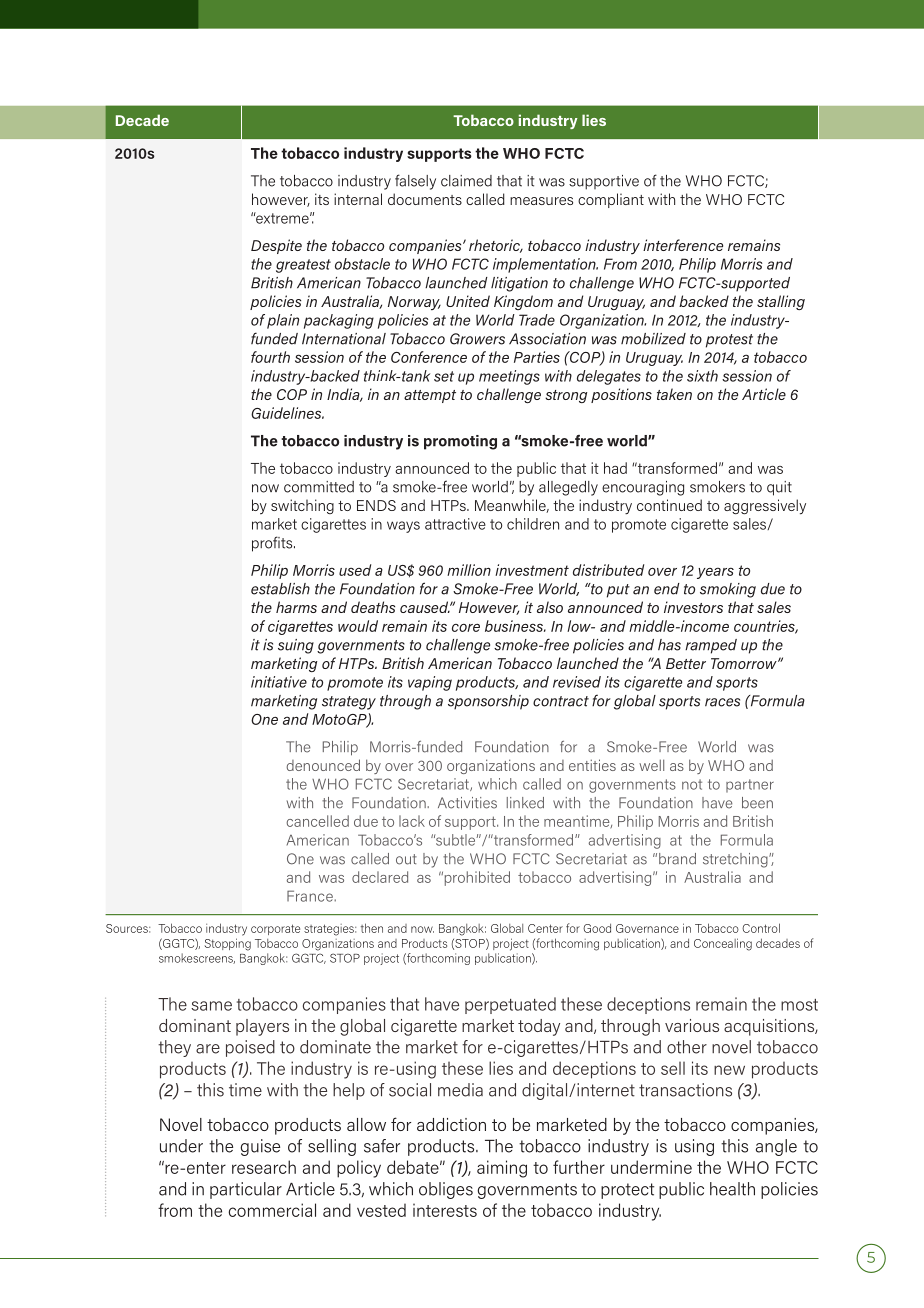 Image resolution: width=924 pixels, height=1308 pixels. I want to click on particular, so click(246, 1190).
